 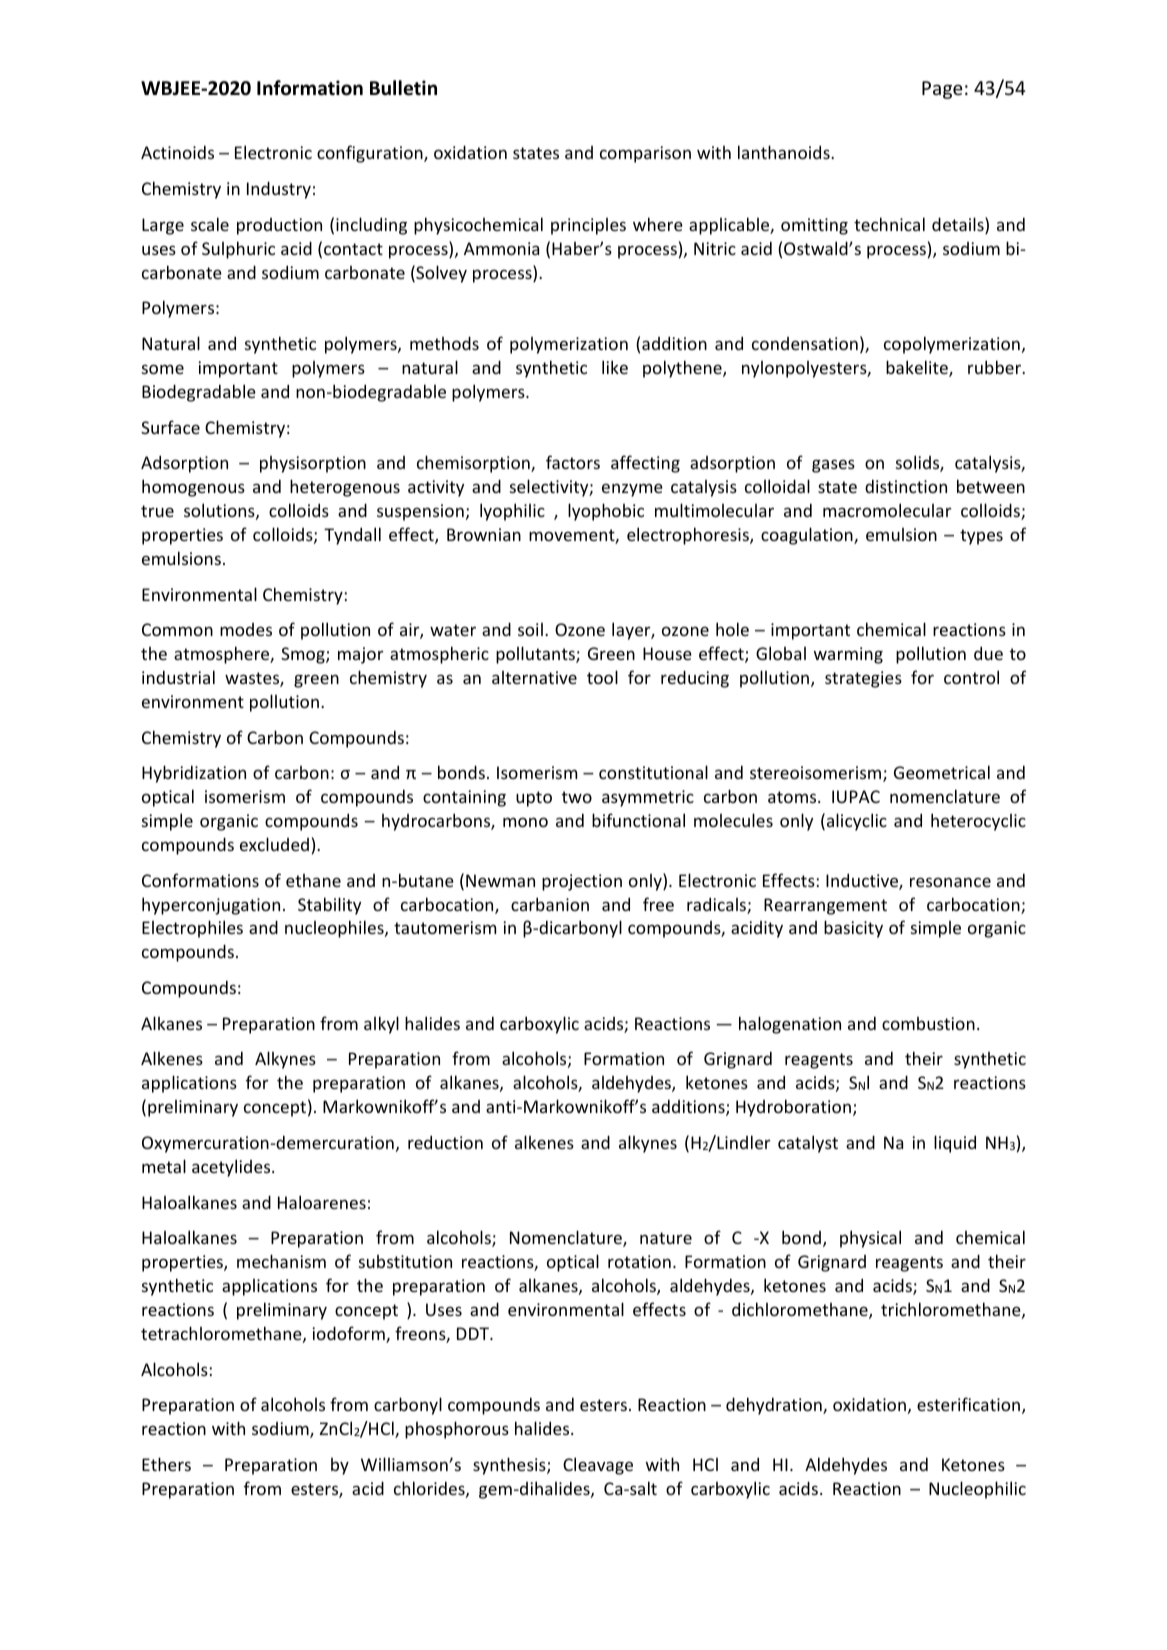 I want to click on IUPAC, so click(x=856, y=796).
